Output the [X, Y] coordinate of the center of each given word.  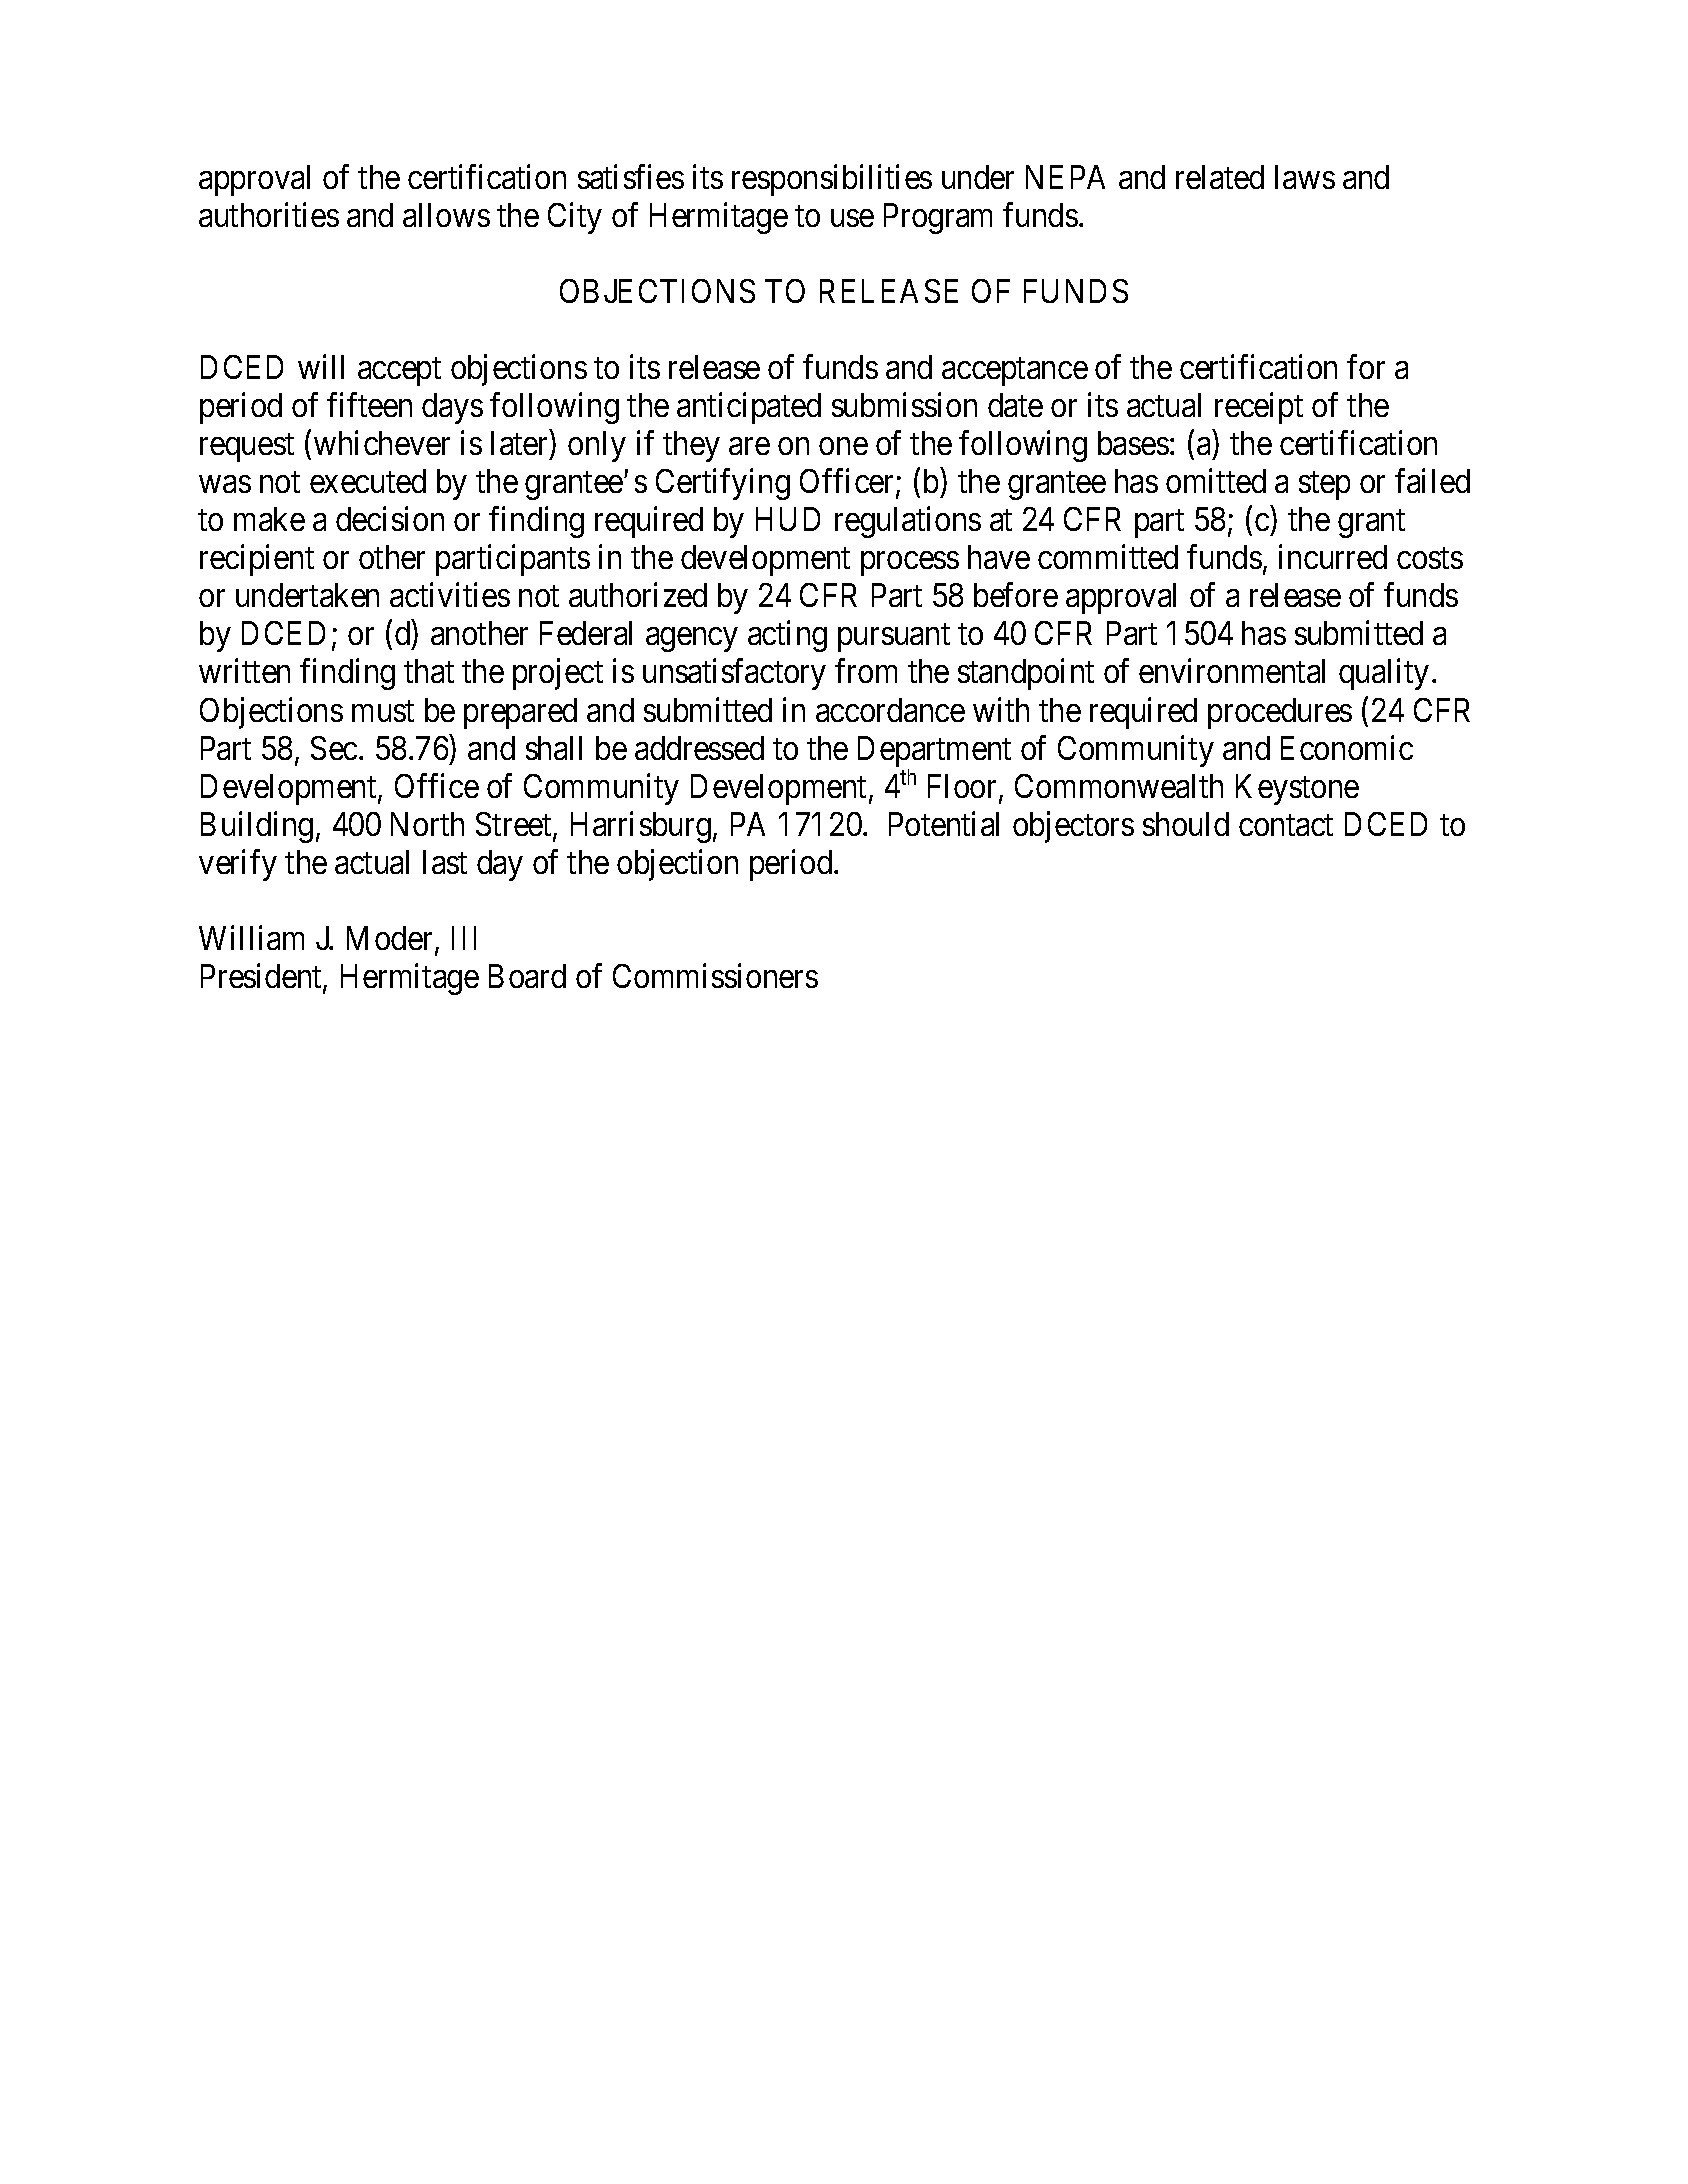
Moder [391, 939]
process [910, 564]
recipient [257, 560]
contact [1286, 825]
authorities [269, 214]
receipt [1259, 408]
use [852, 218]
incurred [1333, 557]
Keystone [1297, 789]
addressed [699, 748]
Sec [334, 748]
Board [527, 976]
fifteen [369, 405]
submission [904, 405]
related [1220, 177]
